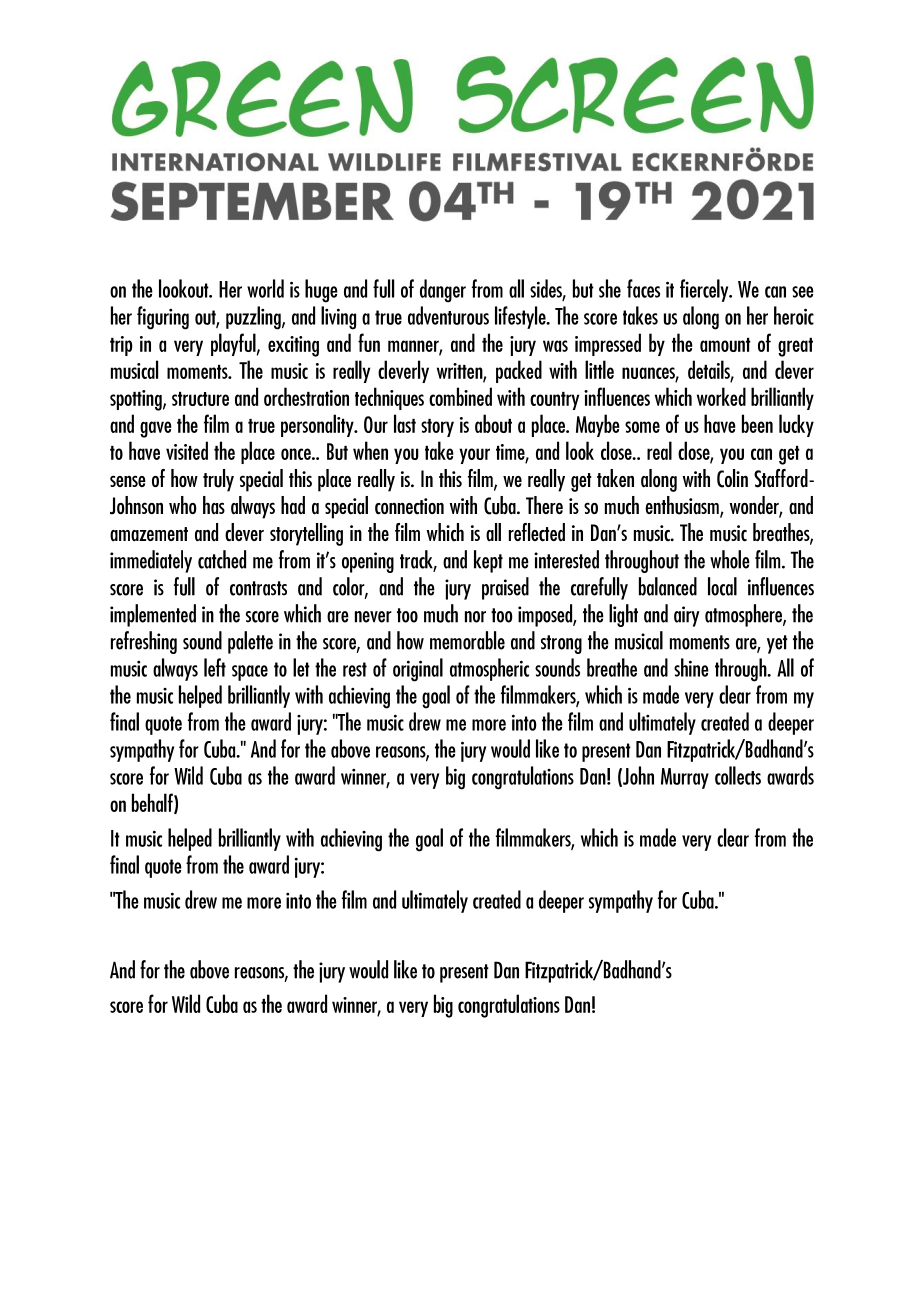 The height and width of the screenshot is (1308, 924). What do you see at coordinates (149, 534) in the screenshot?
I see `amazement` at bounding box center [149, 534].
